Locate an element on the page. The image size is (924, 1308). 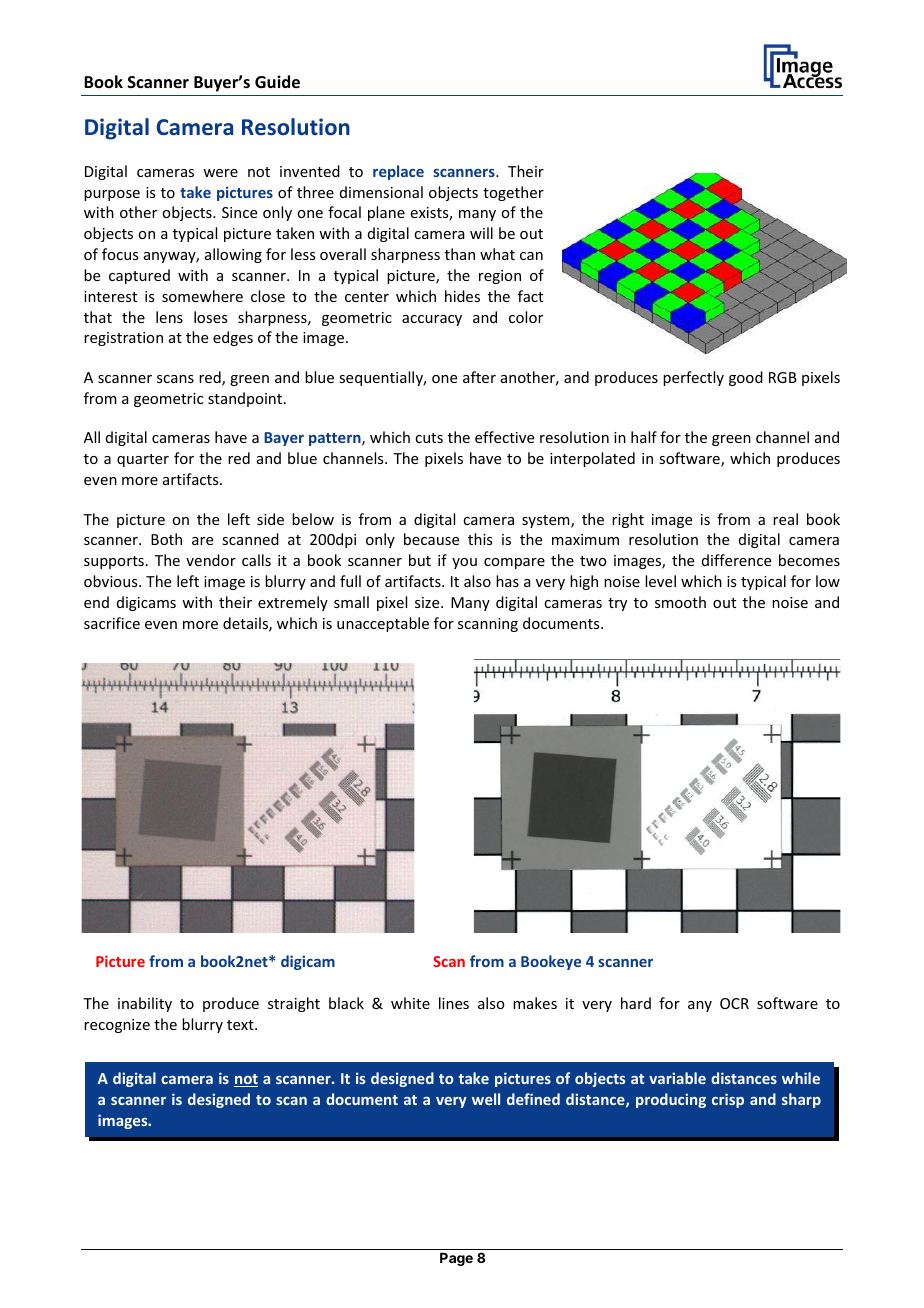
replace is located at coordinates (398, 172).
